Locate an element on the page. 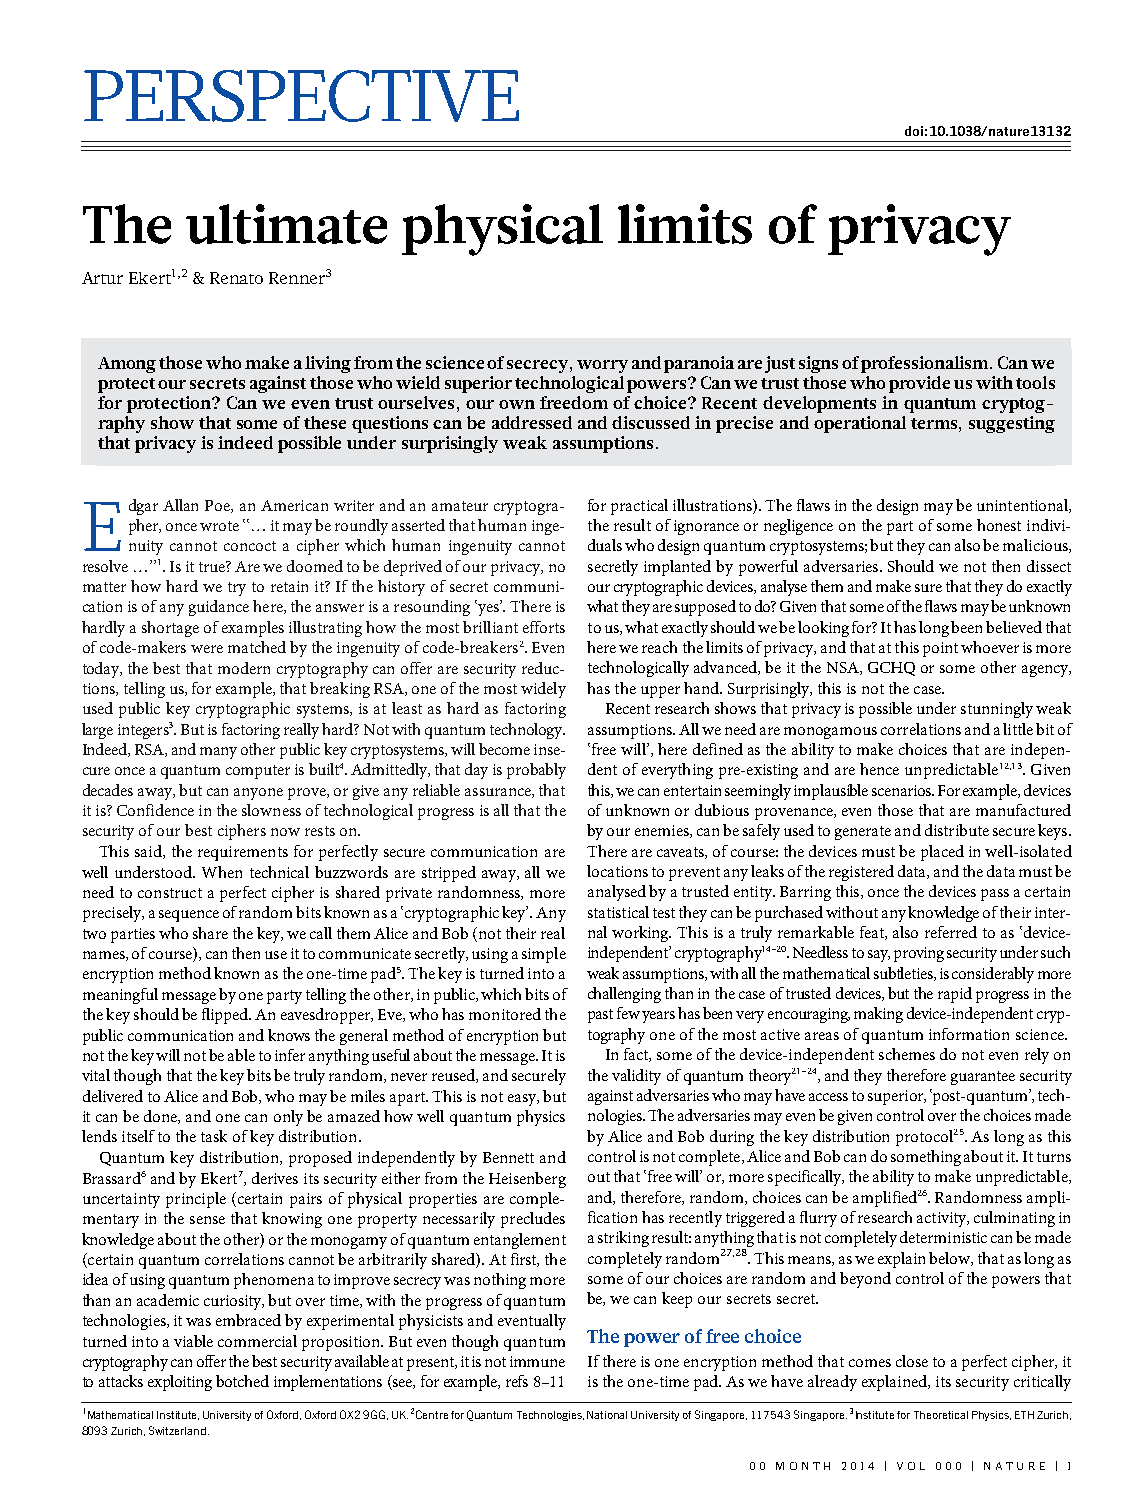  scenarios is located at coordinates (903, 790).
